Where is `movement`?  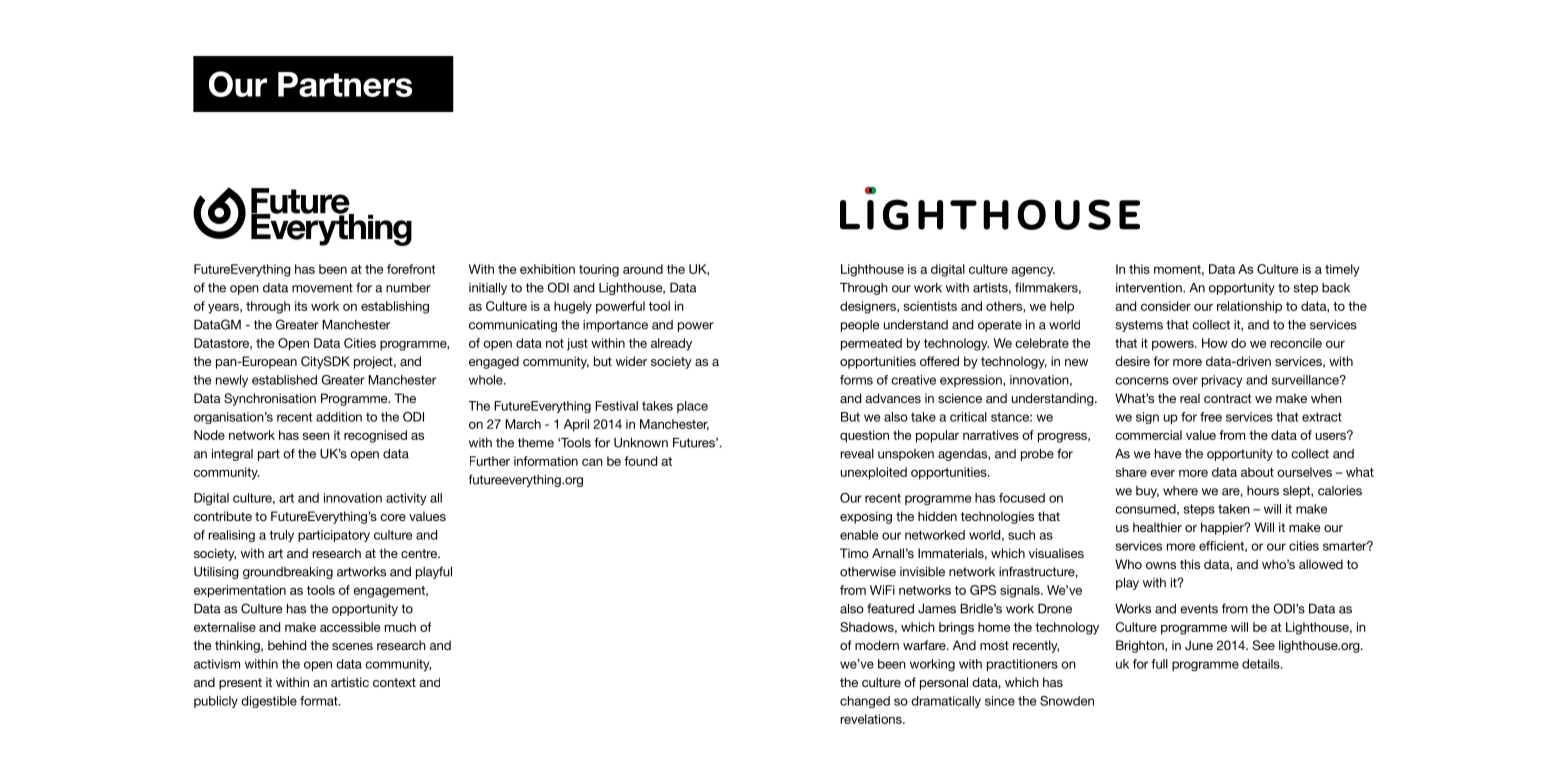 movement is located at coordinates (322, 288).
